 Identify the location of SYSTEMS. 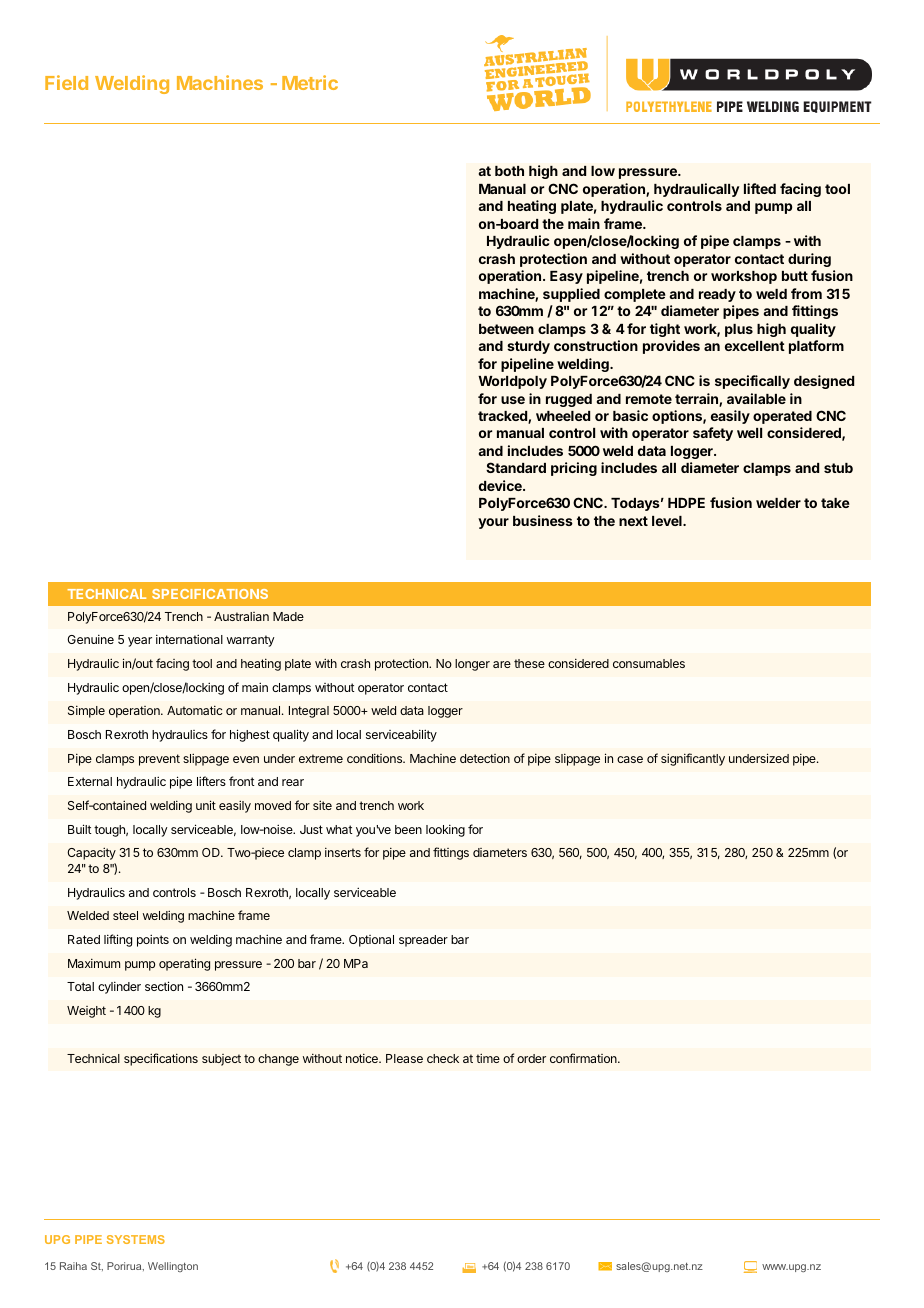
(136, 1239).
